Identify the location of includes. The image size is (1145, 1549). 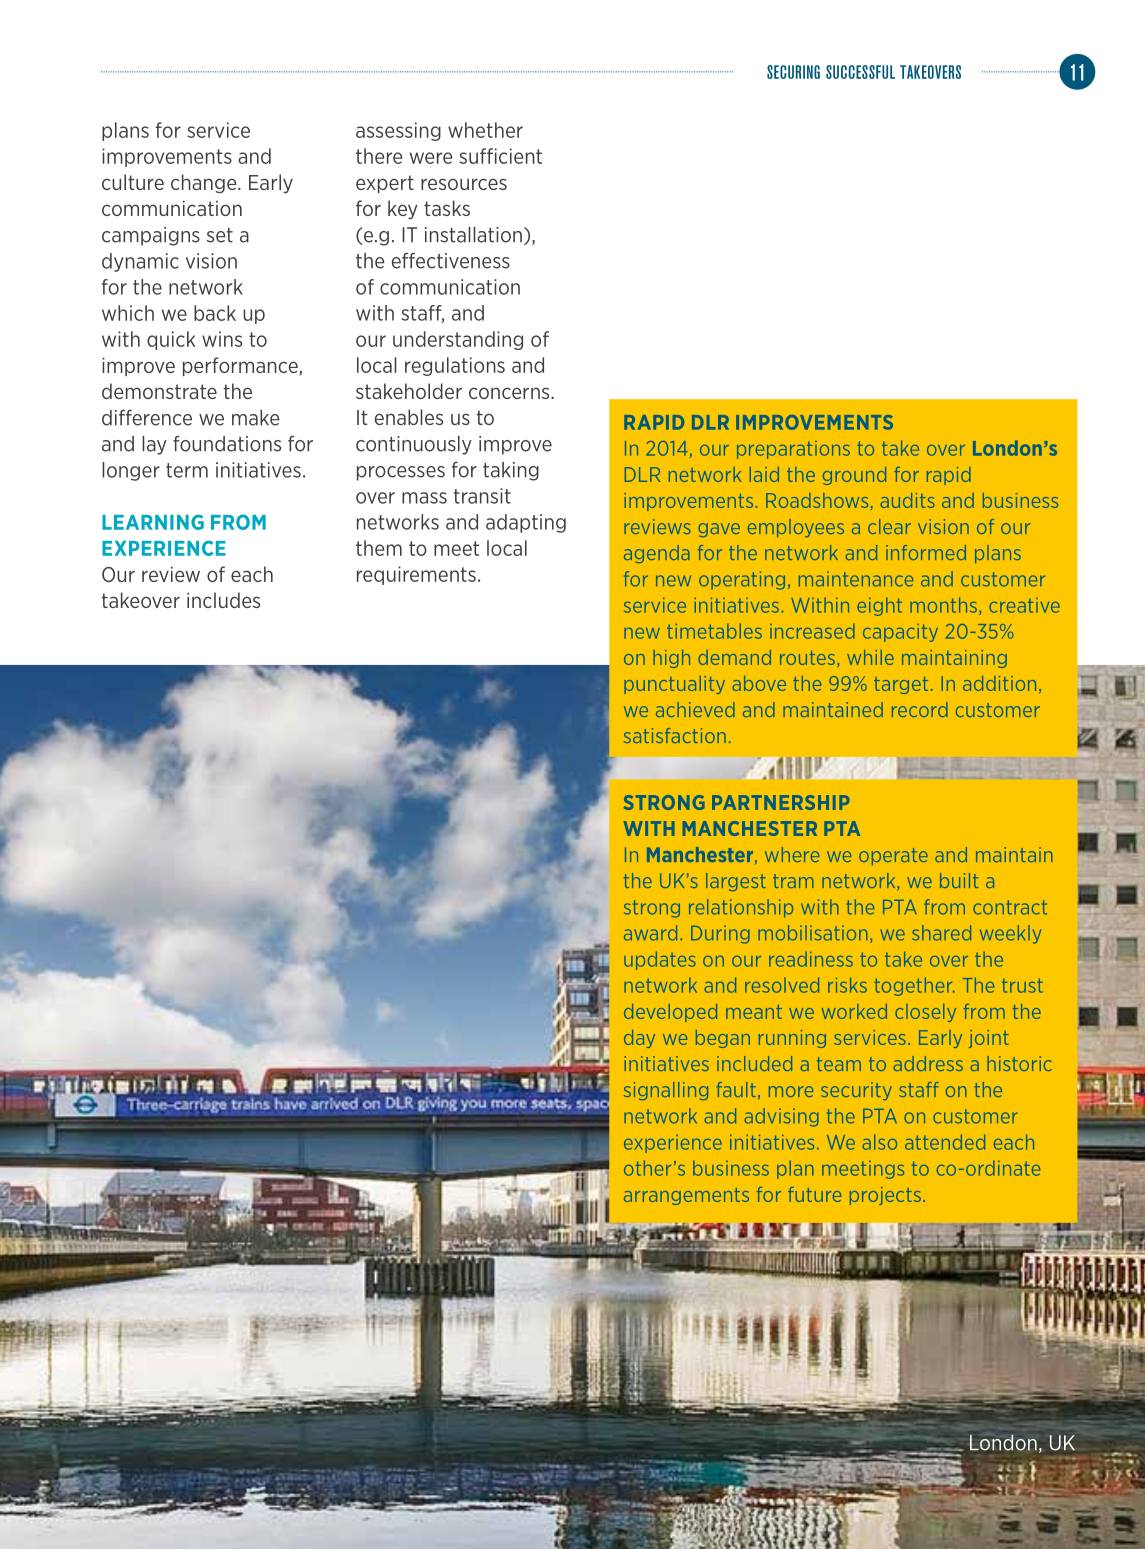
(223, 600).
